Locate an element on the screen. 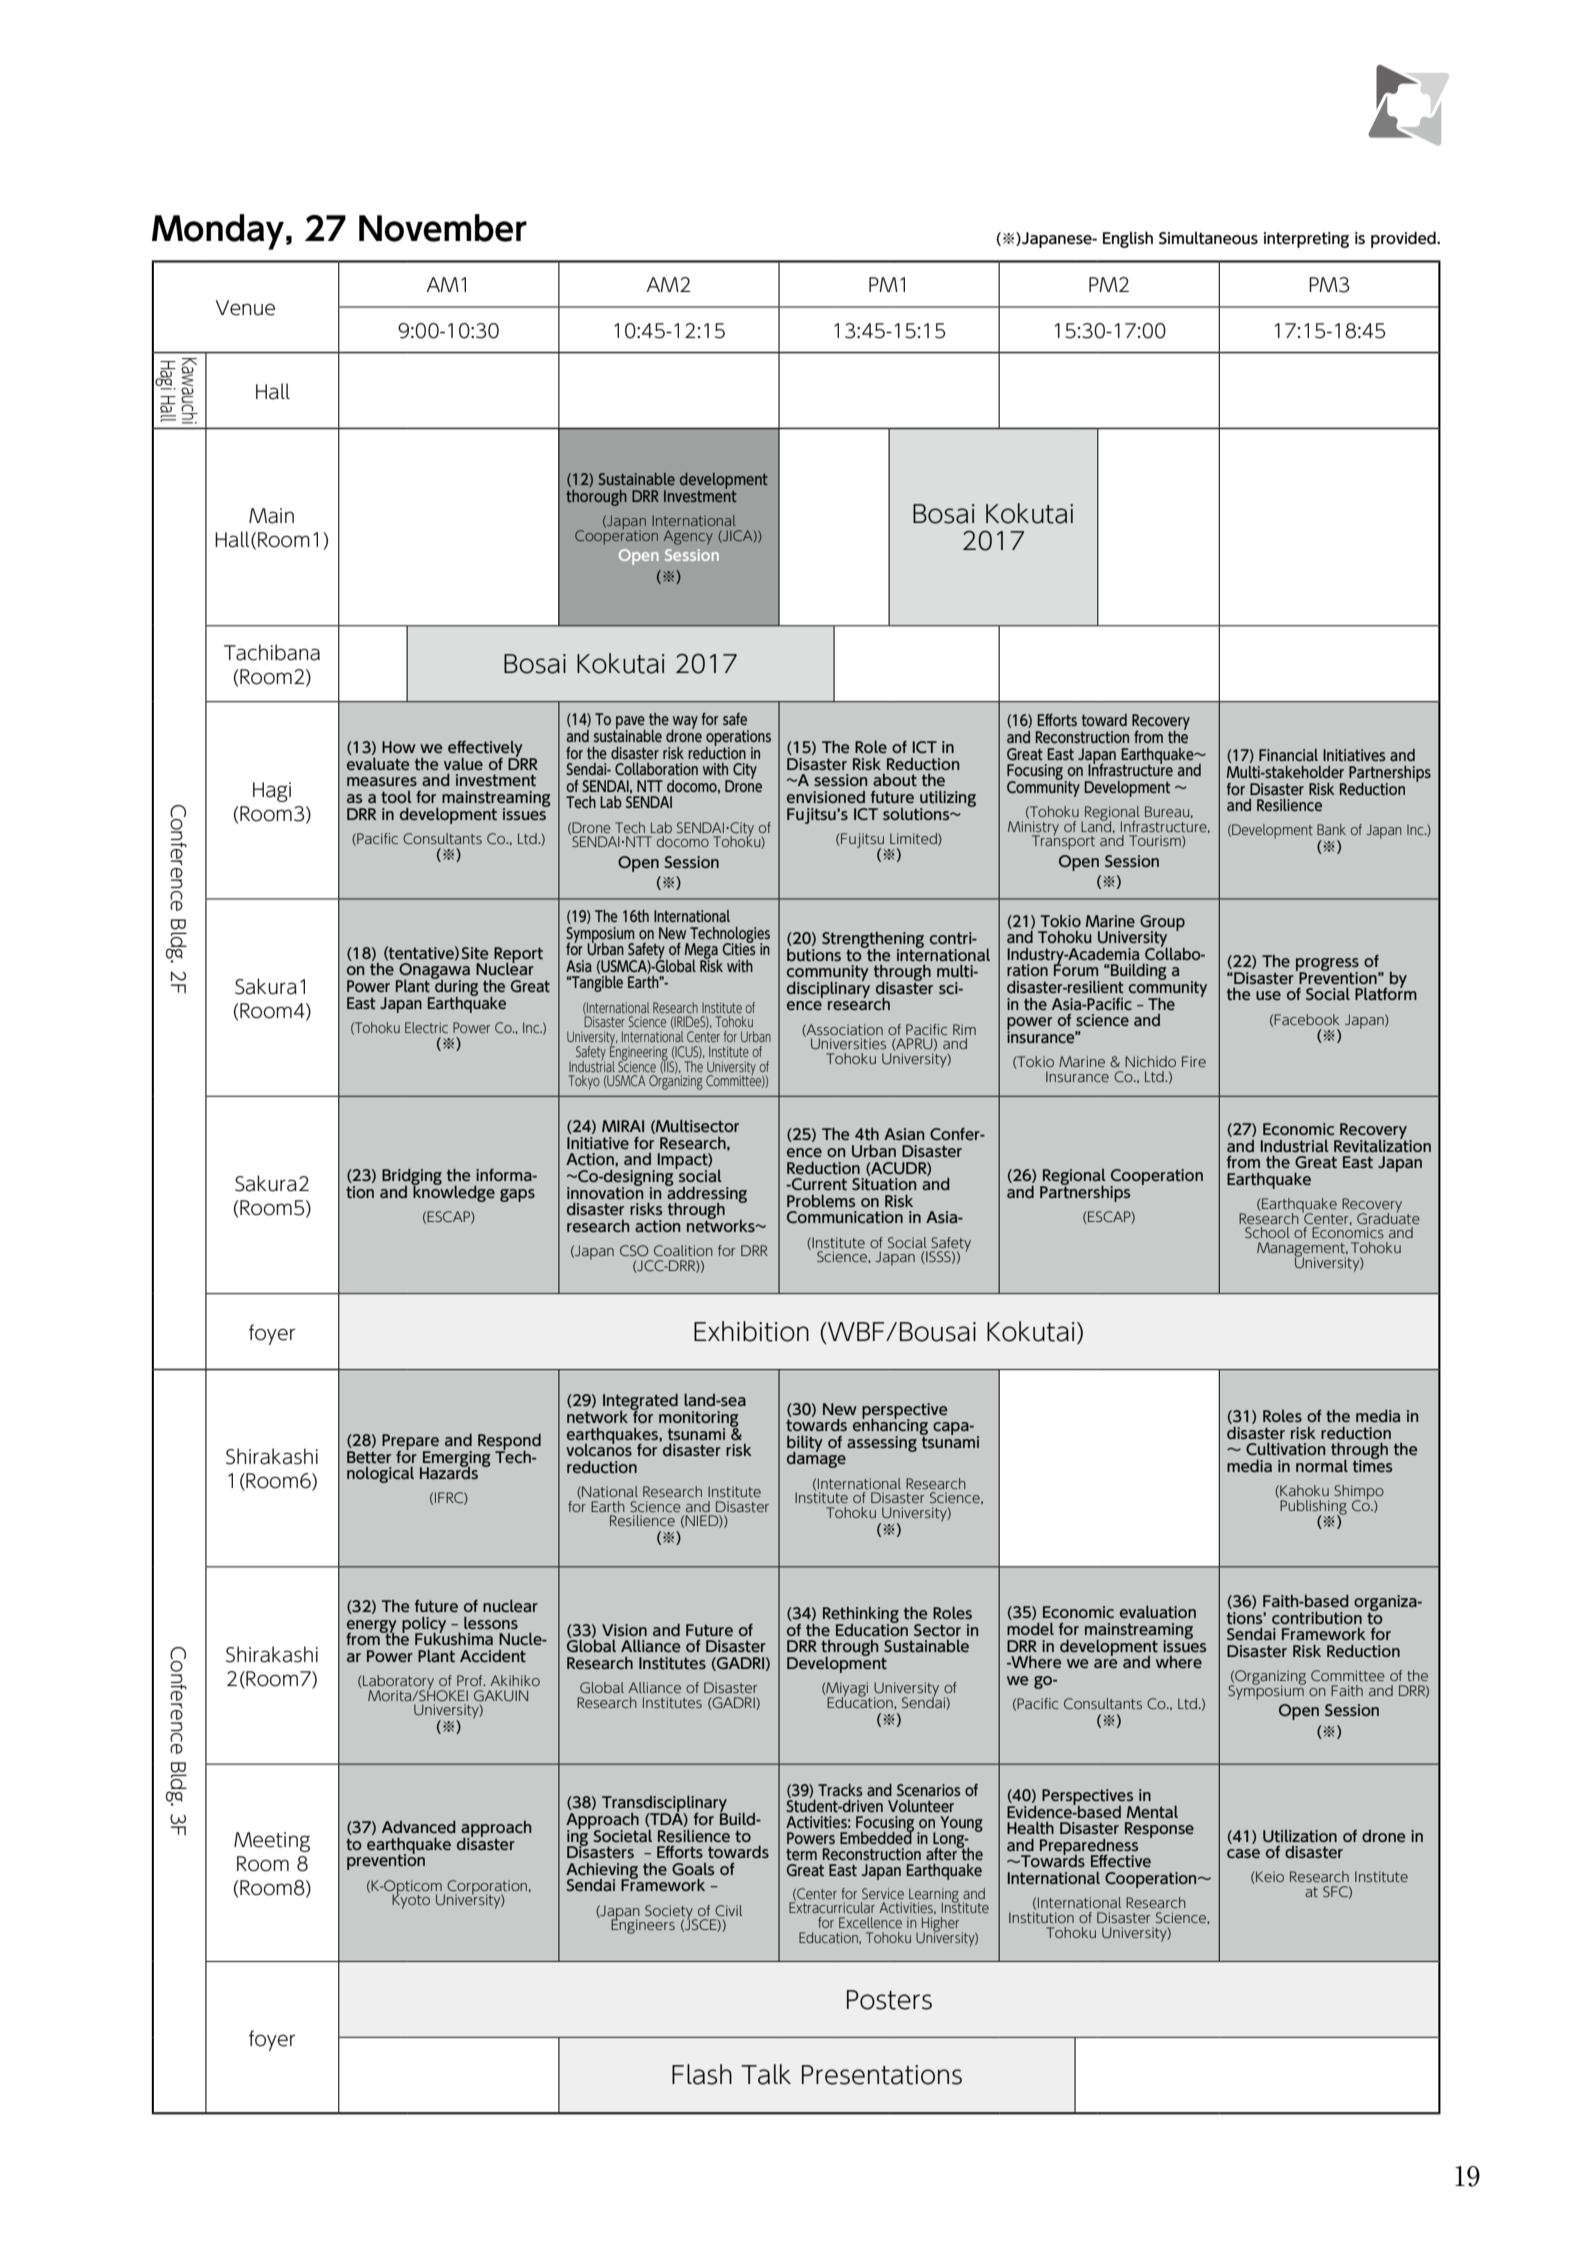  Kyoto is located at coordinates (411, 1900).
